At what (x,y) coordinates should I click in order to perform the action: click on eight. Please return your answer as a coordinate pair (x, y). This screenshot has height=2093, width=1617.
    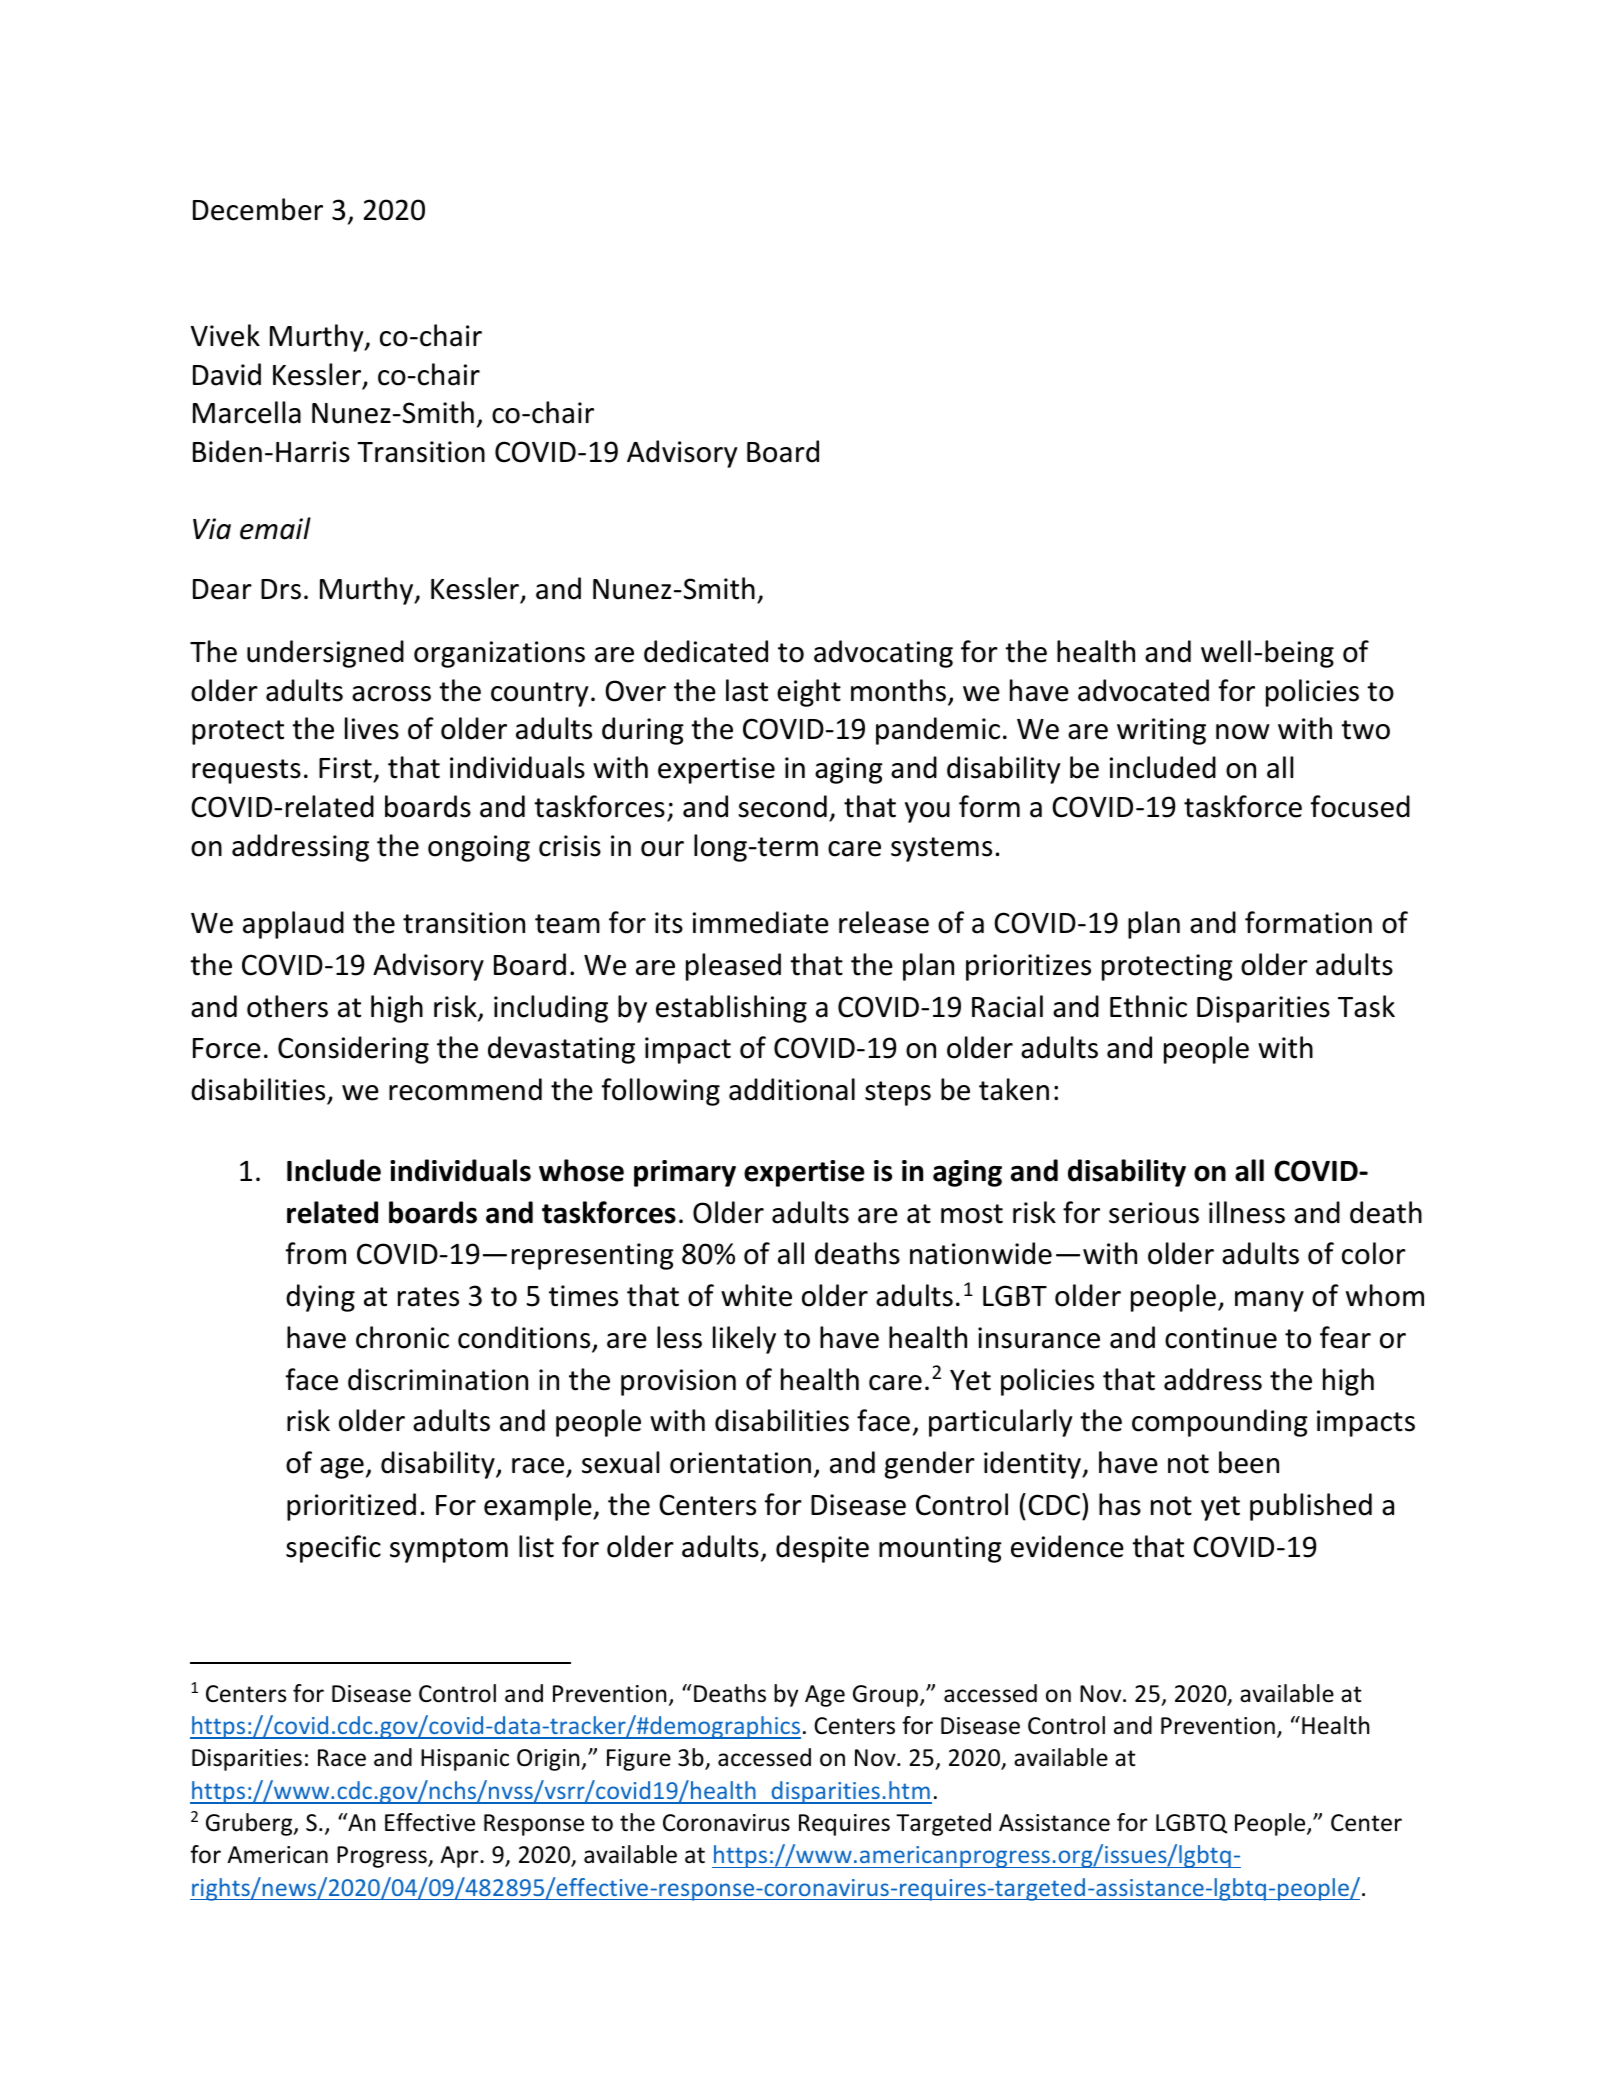
    Looking at the image, I should click on (809, 693).
